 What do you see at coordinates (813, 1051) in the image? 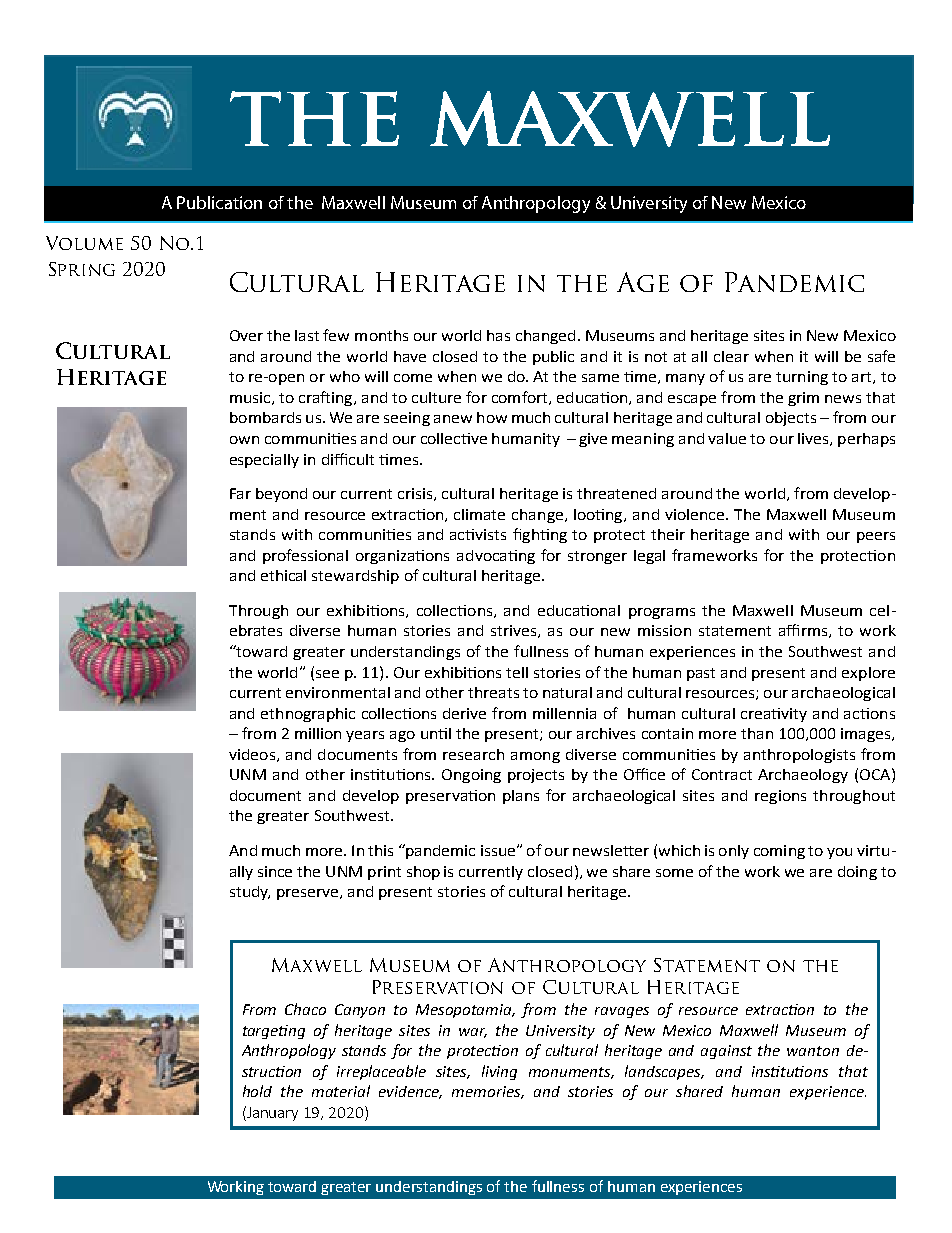
I see `wanton` at bounding box center [813, 1051].
